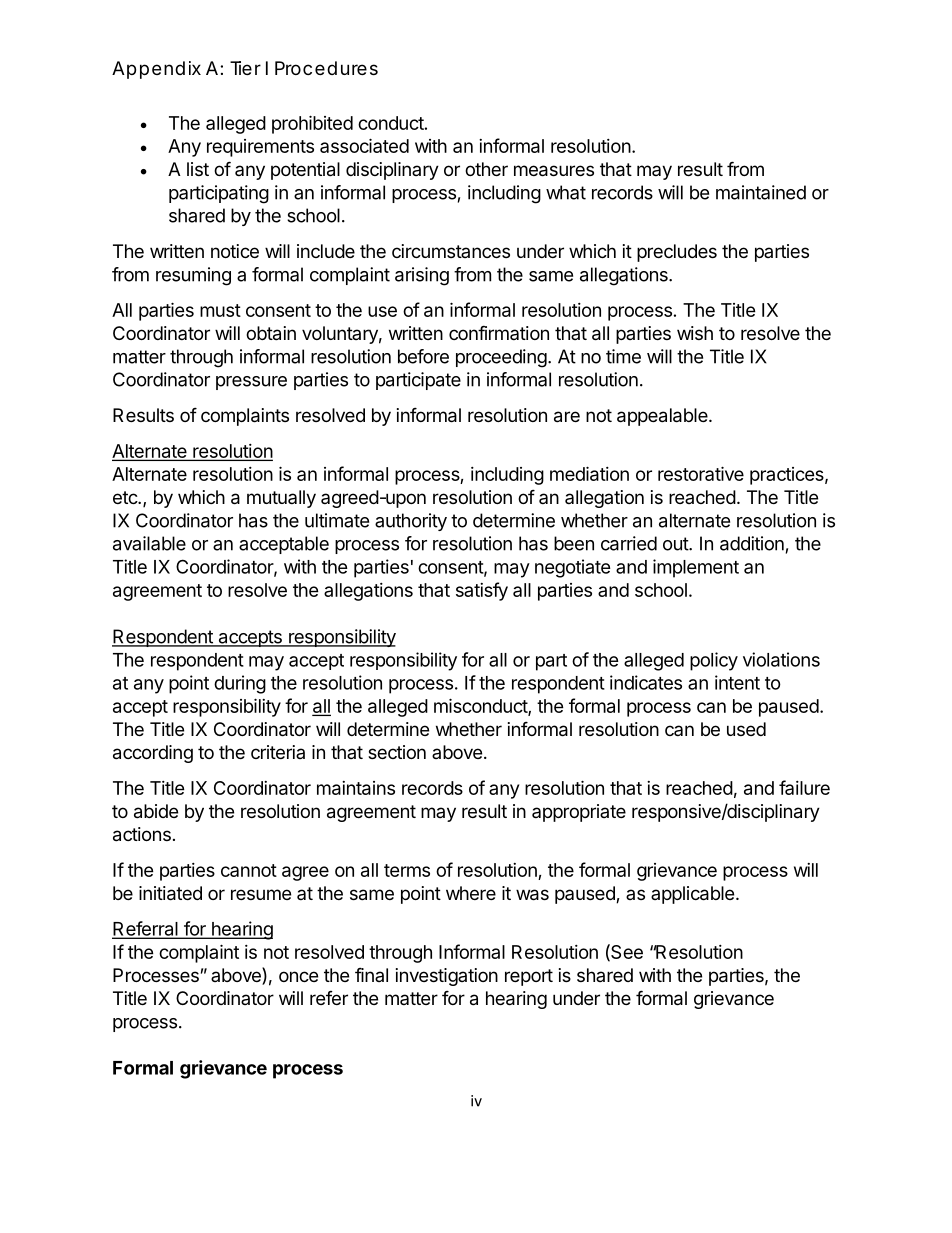 The height and width of the image is (1233, 952). Describe the element at coordinates (737, 682) in the image. I see `intent` at that location.
